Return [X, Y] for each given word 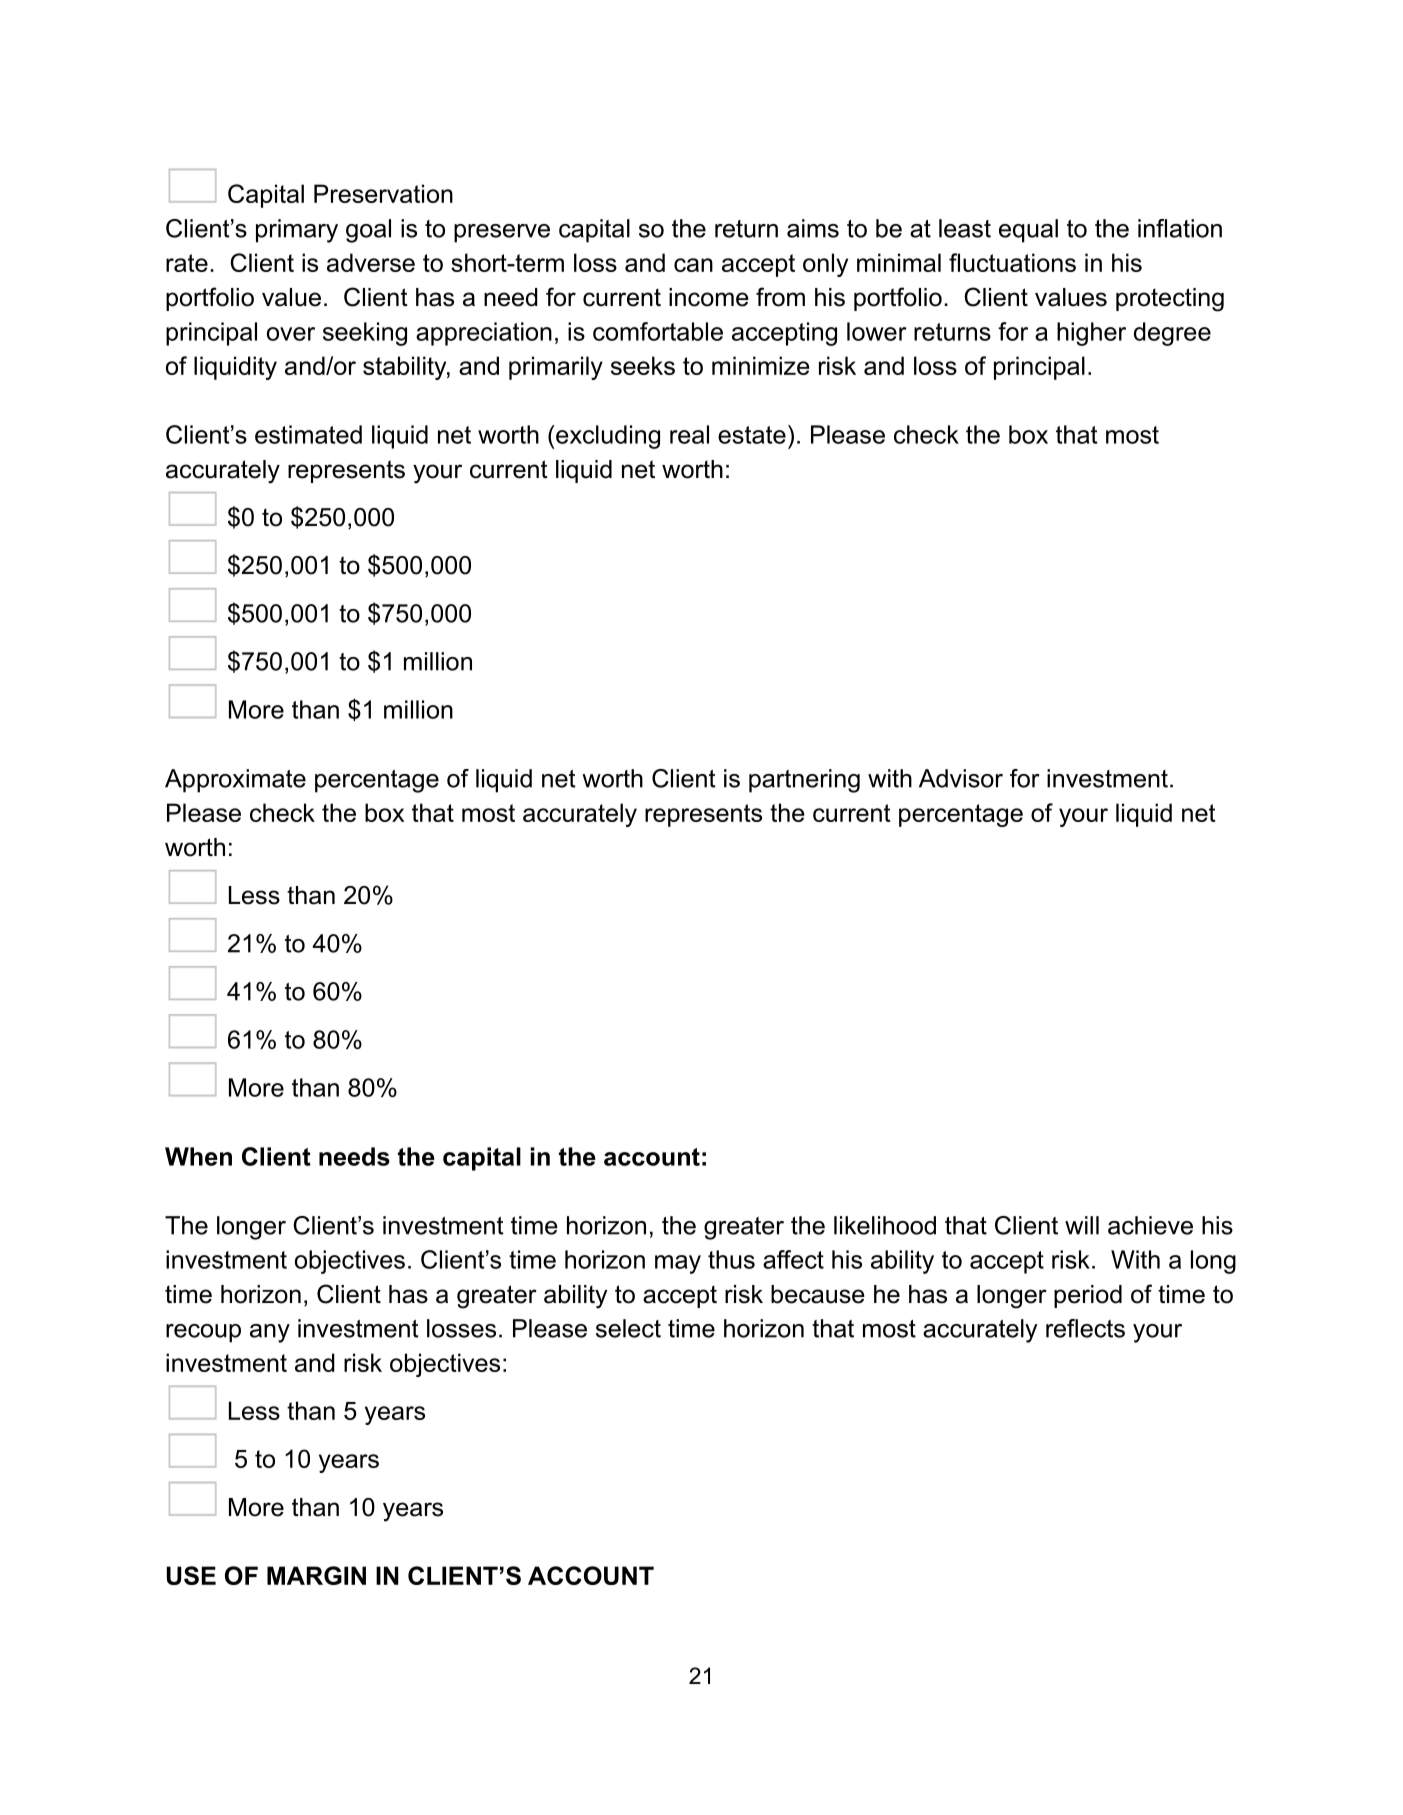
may [678, 1264]
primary [297, 231]
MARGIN [316, 1575]
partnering [804, 781]
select [628, 1328]
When [198, 1156]
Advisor [961, 778]
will [1082, 1225]
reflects [1085, 1328]
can [693, 265]
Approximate [235, 781]
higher [1091, 334]
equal [1028, 231]
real [689, 434]
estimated [308, 434]
